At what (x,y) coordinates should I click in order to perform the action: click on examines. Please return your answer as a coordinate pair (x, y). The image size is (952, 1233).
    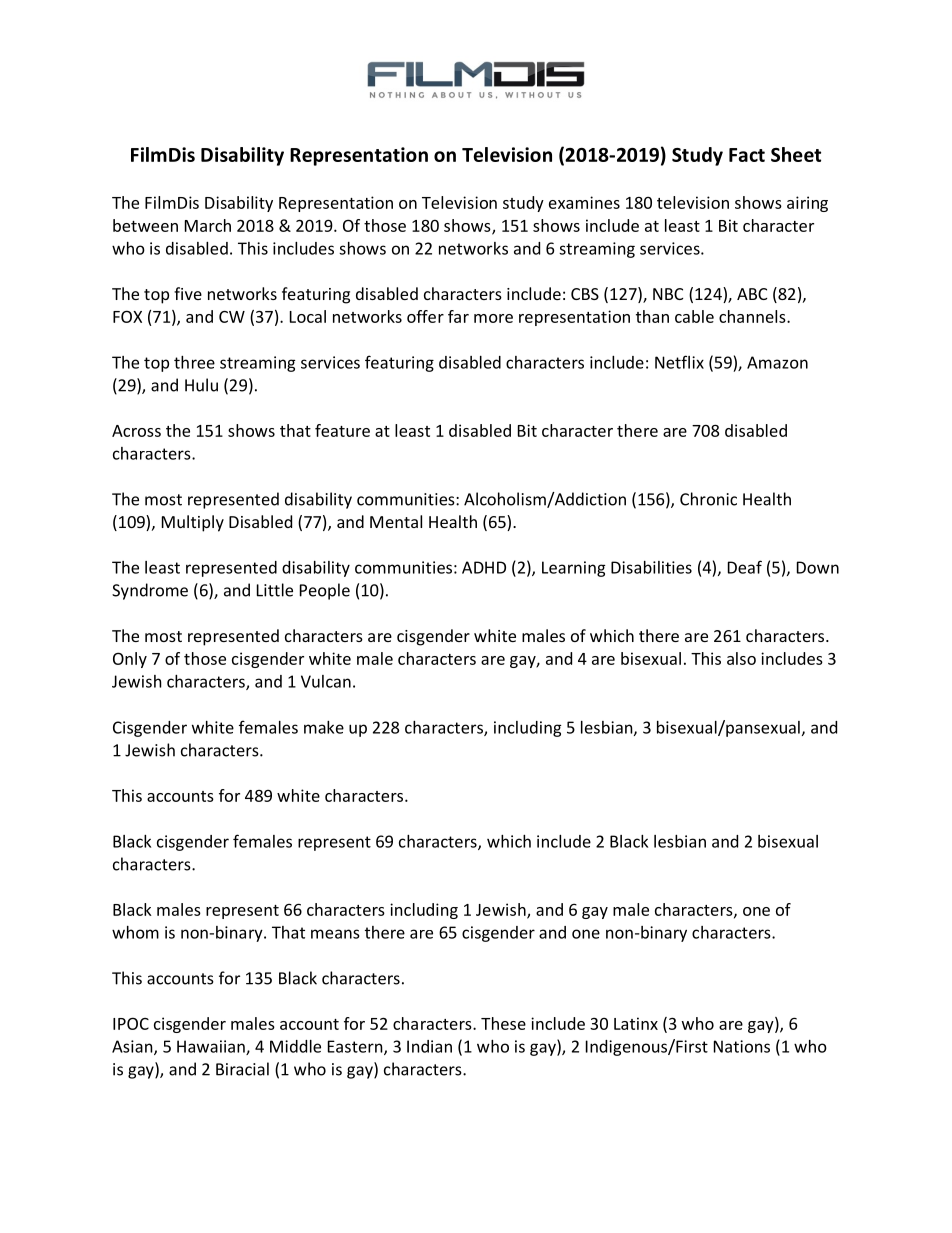
    Looking at the image, I should click on (584, 202).
